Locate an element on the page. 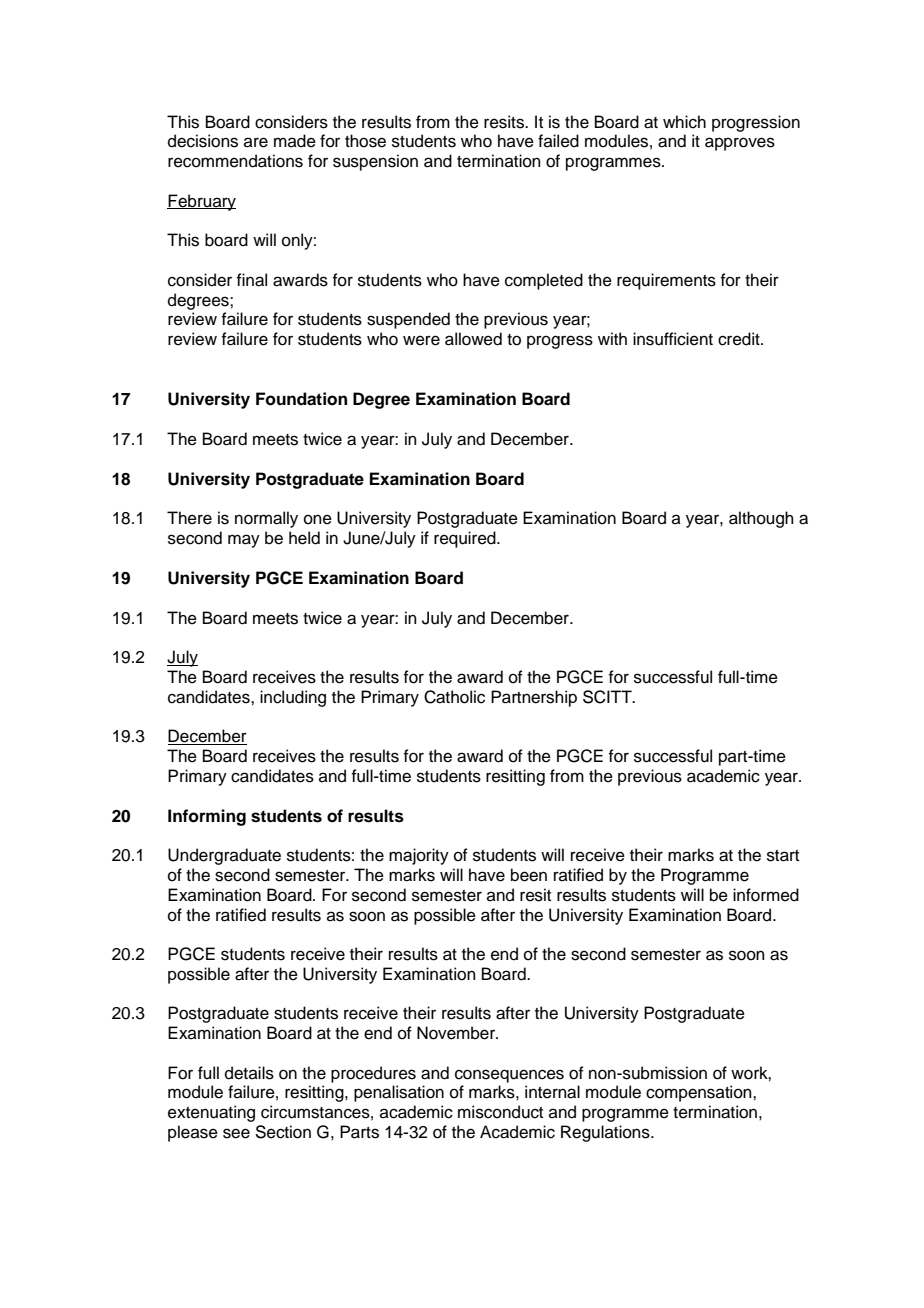  approves is located at coordinates (740, 144).
